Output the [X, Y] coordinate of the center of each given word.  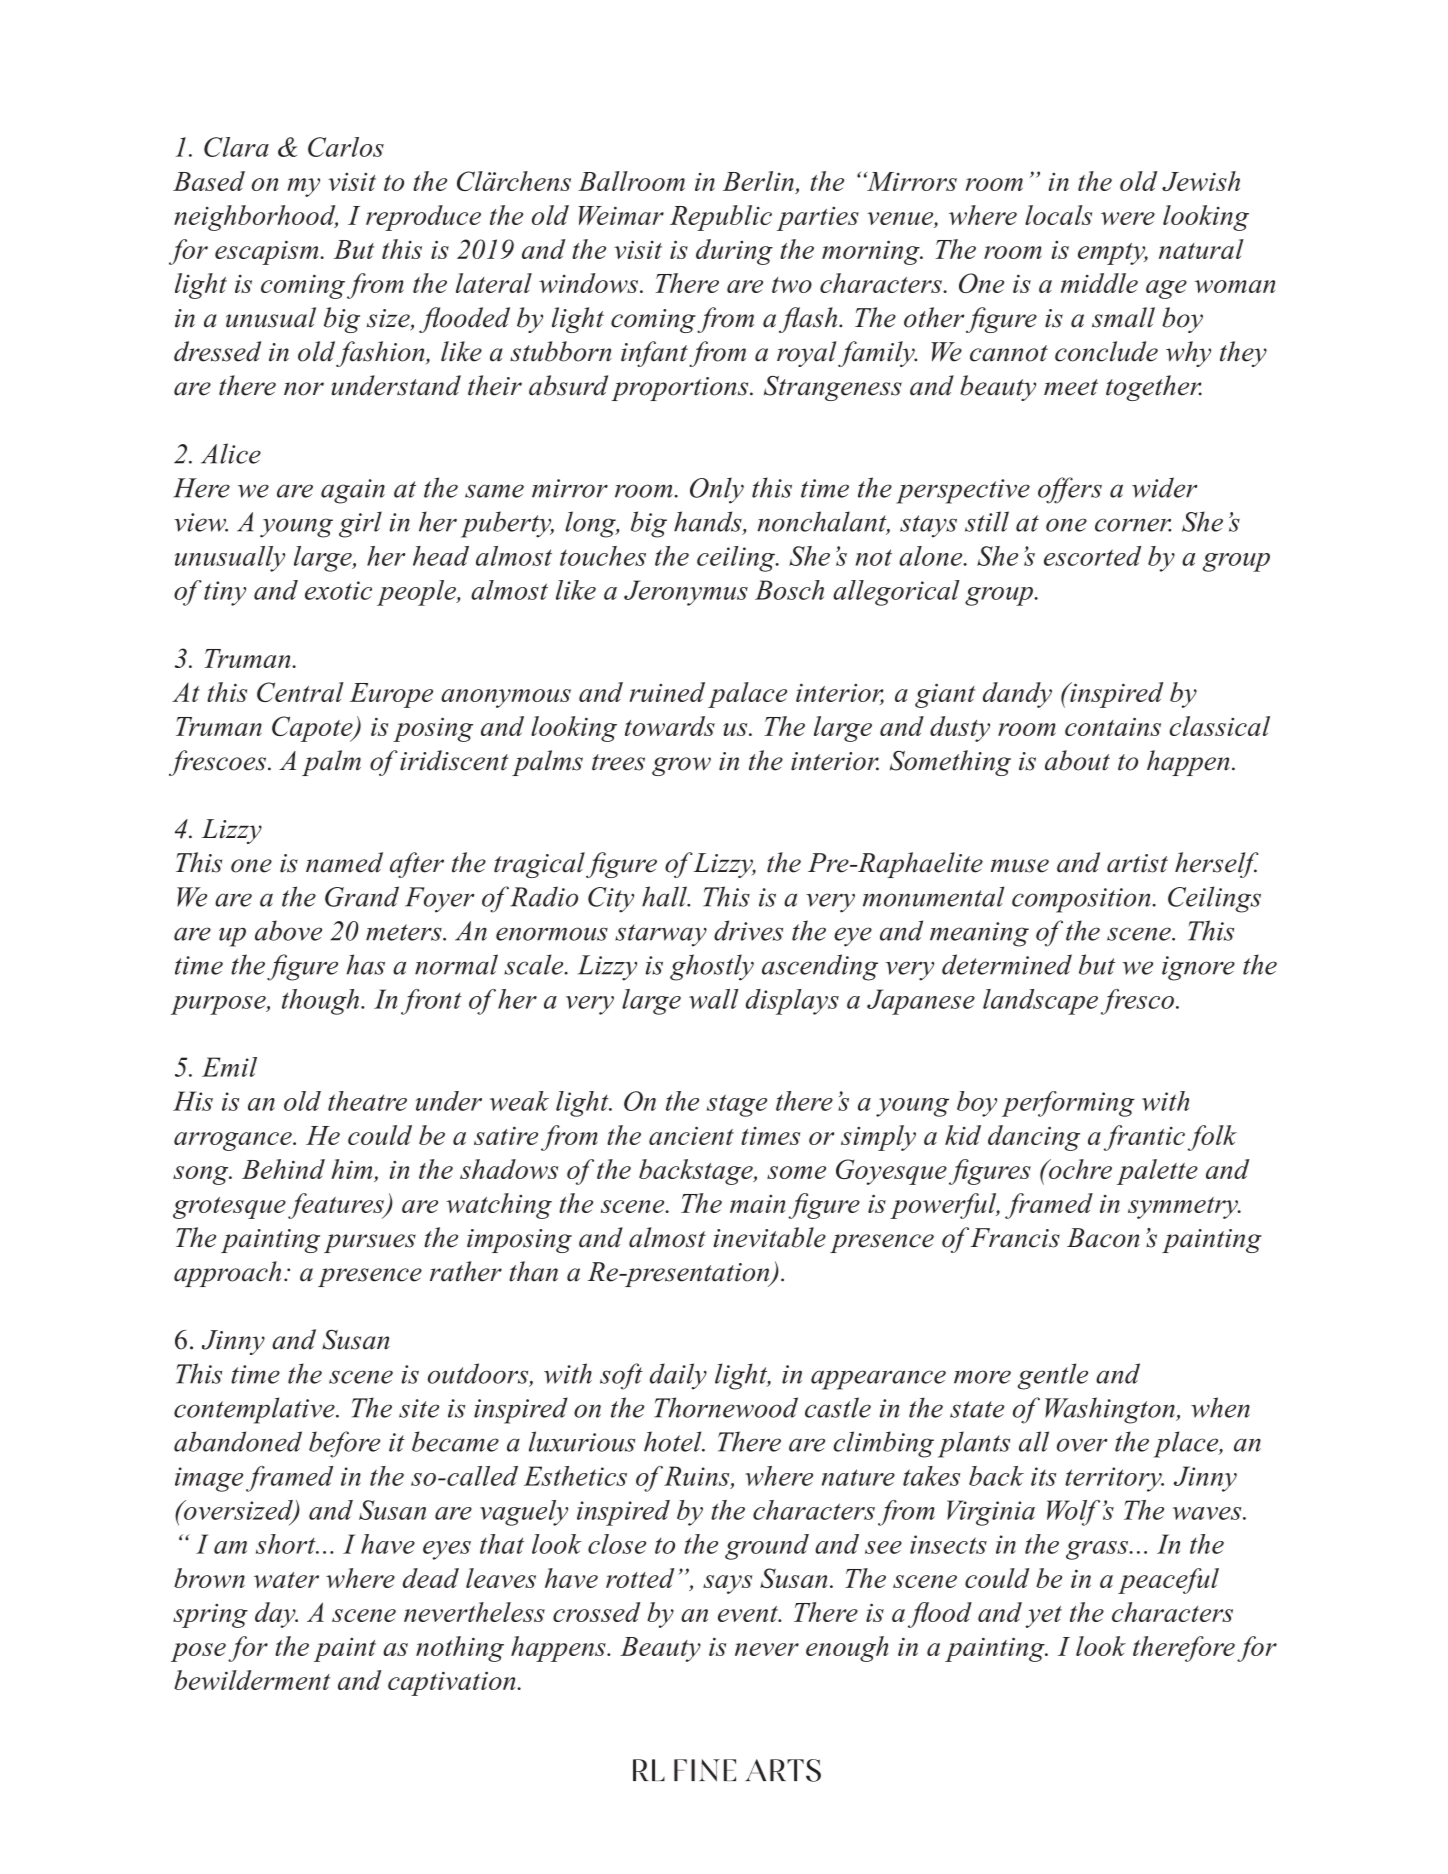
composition [1081, 900]
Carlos [346, 147]
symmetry [1184, 1208]
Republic [721, 218]
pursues [370, 1243]
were [1128, 218]
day [276, 1615]
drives [748, 930]
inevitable [770, 1237]
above [288, 930]
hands [709, 522]
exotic [338, 590]
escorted [1092, 556]
